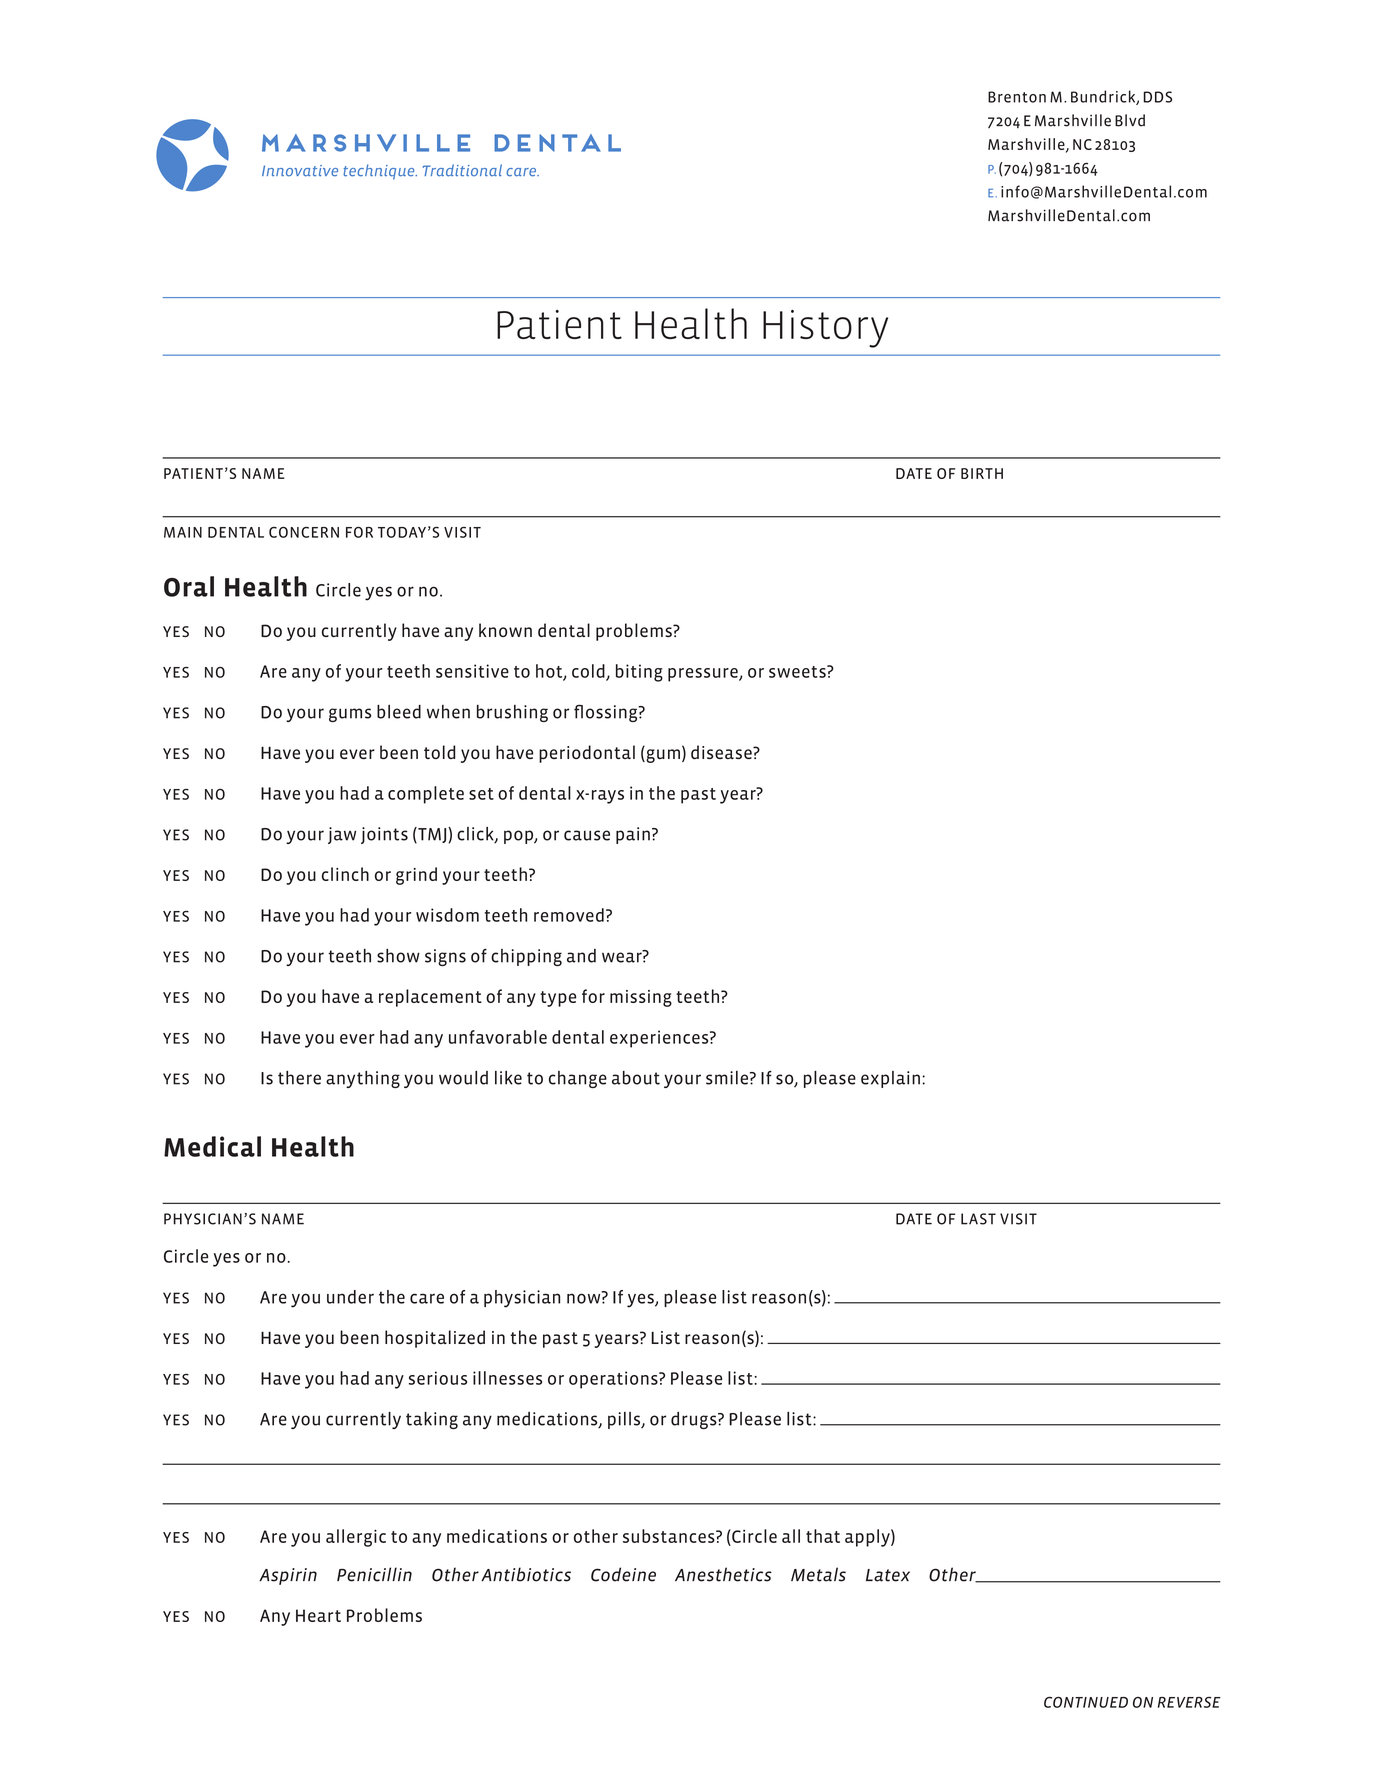 This screenshot has width=1383, height=1789. Describe the element at coordinates (639, 673) in the screenshot. I see `biting` at that location.
